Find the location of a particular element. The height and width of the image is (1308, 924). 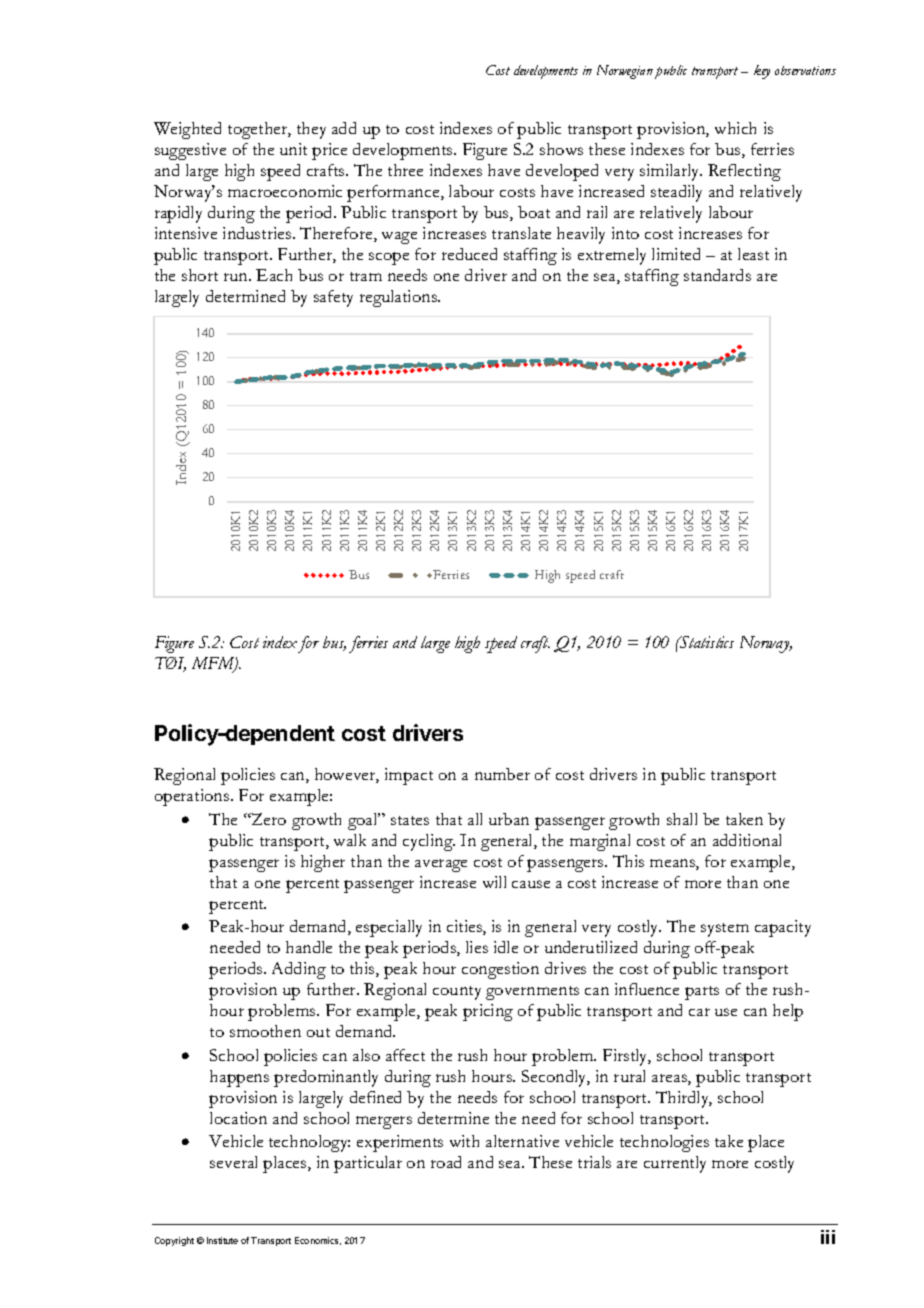

shall is located at coordinates (682, 819).
